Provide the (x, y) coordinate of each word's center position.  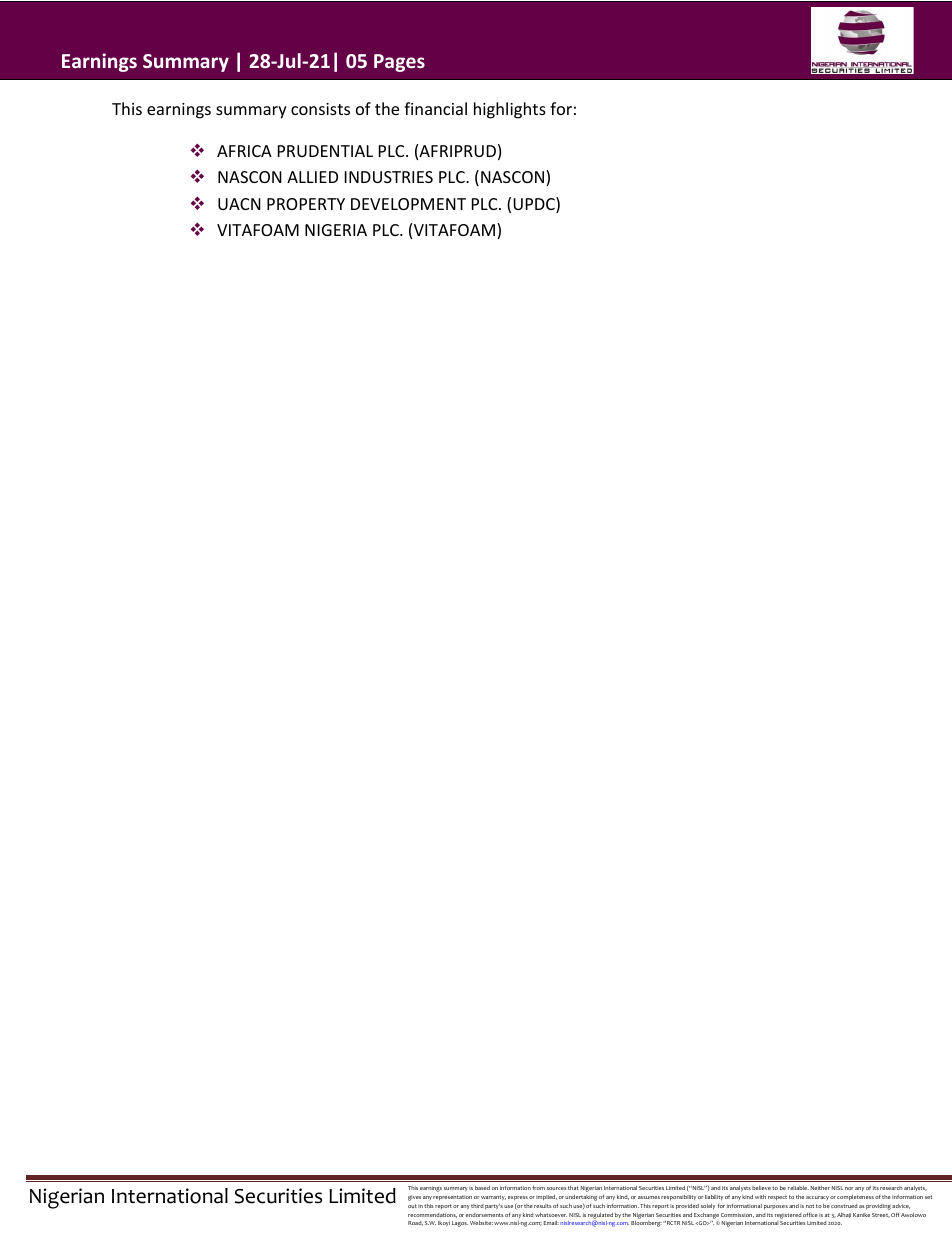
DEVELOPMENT (408, 204)
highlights (510, 110)
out (412, 1206)
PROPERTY (306, 204)
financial (435, 108)
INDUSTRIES (389, 177)
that (573, 1188)
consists (320, 109)
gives (414, 1198)
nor (849, 1188)
